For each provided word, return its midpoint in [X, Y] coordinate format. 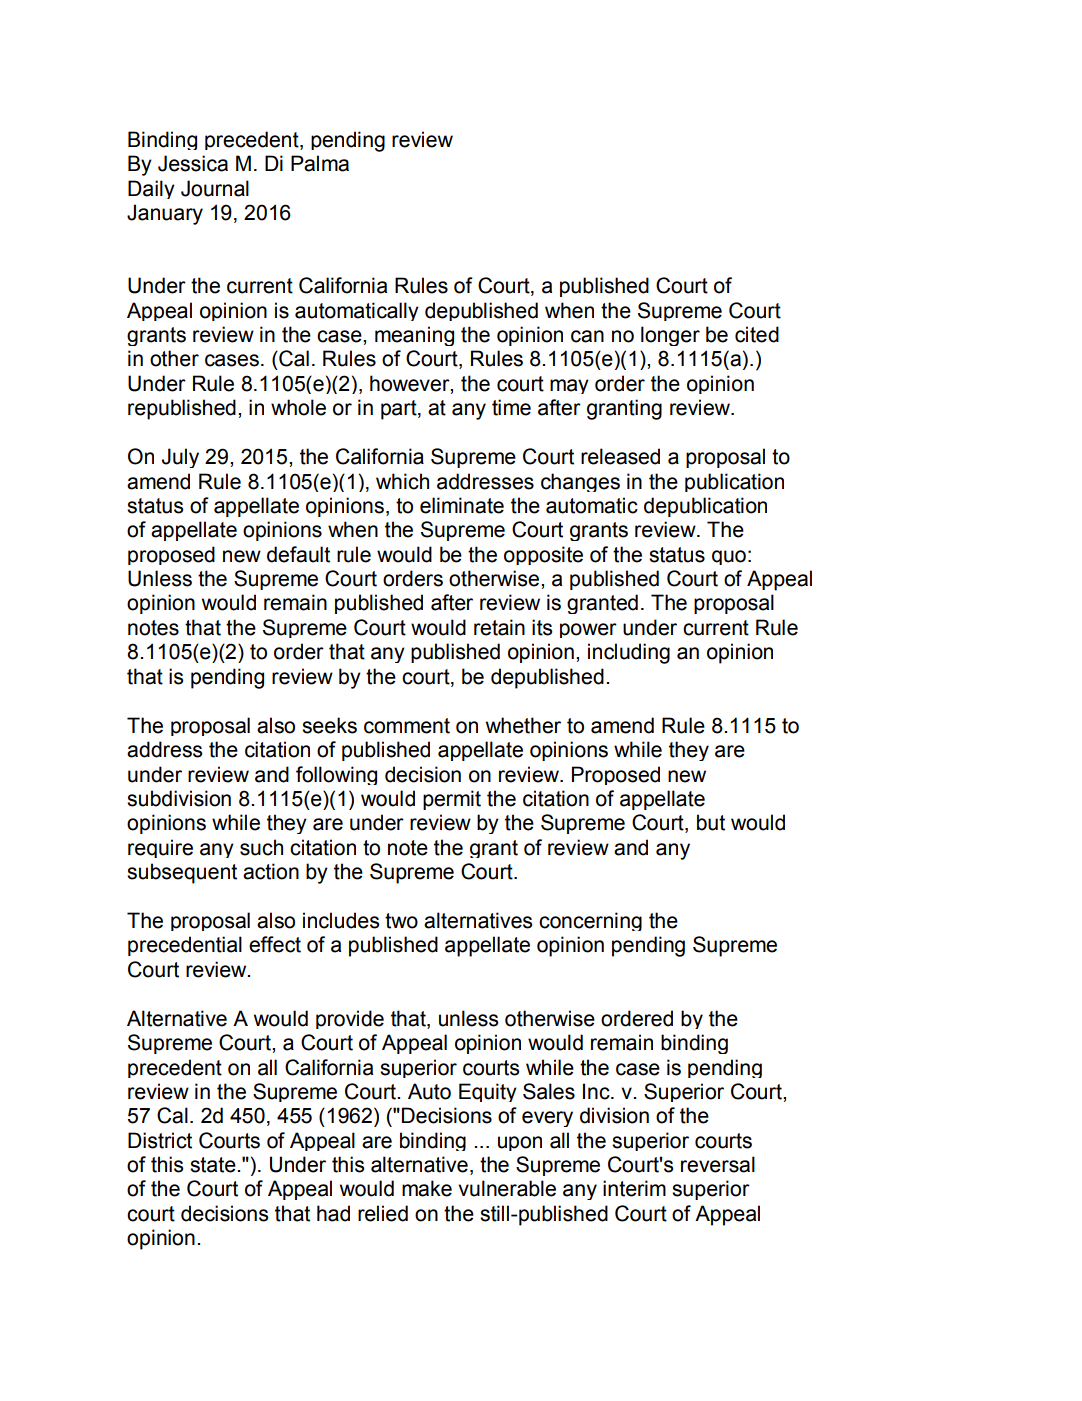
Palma [320, 163]
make [427, 1188]
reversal [718, 1164]
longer [670, 336]
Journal [215, 188]
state [214, 1165]
